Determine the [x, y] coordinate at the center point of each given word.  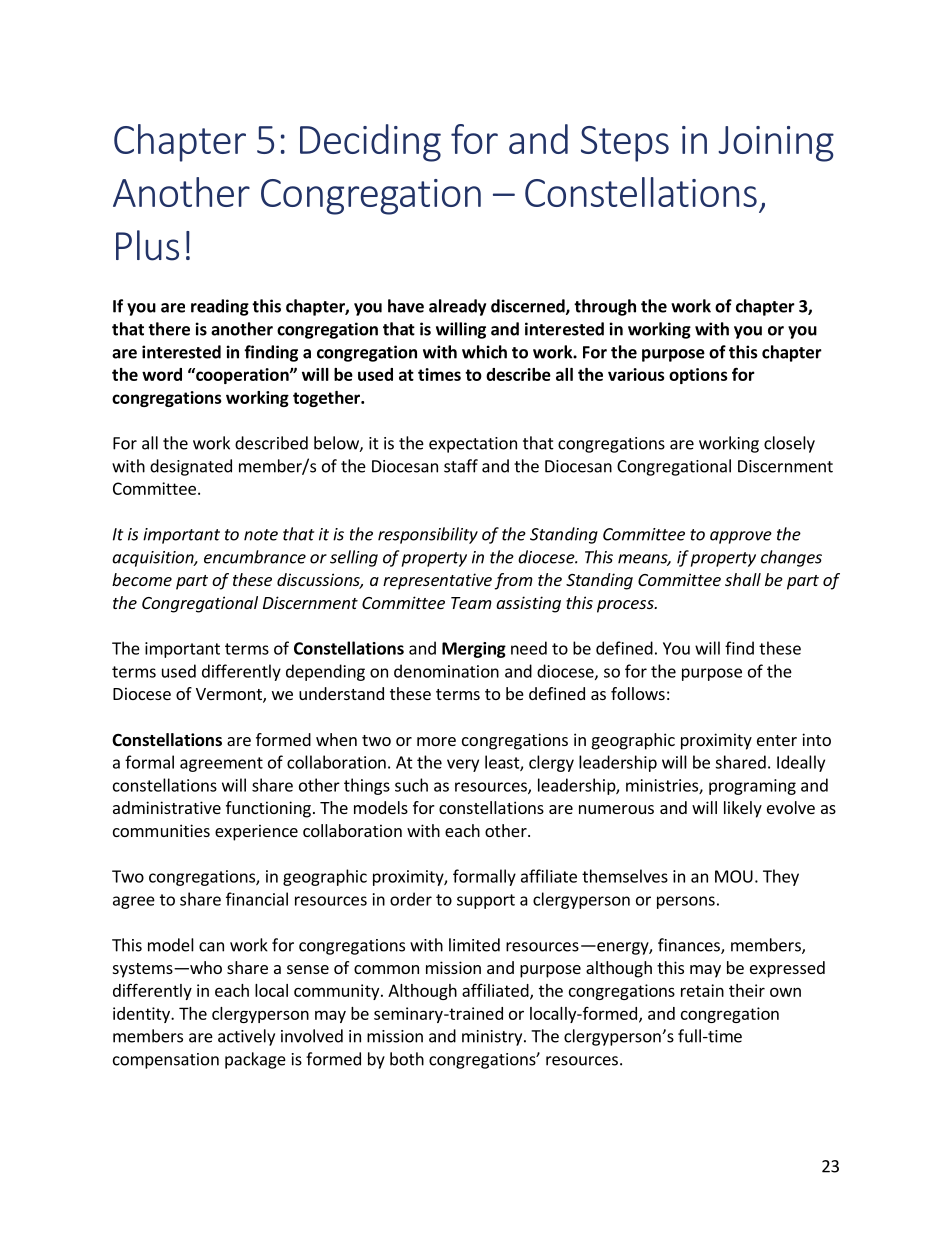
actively [246, 1037]
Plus [147, 245]
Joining [776, 144]
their [747, 990]
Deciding [370, 143]
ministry [493, 1038]
